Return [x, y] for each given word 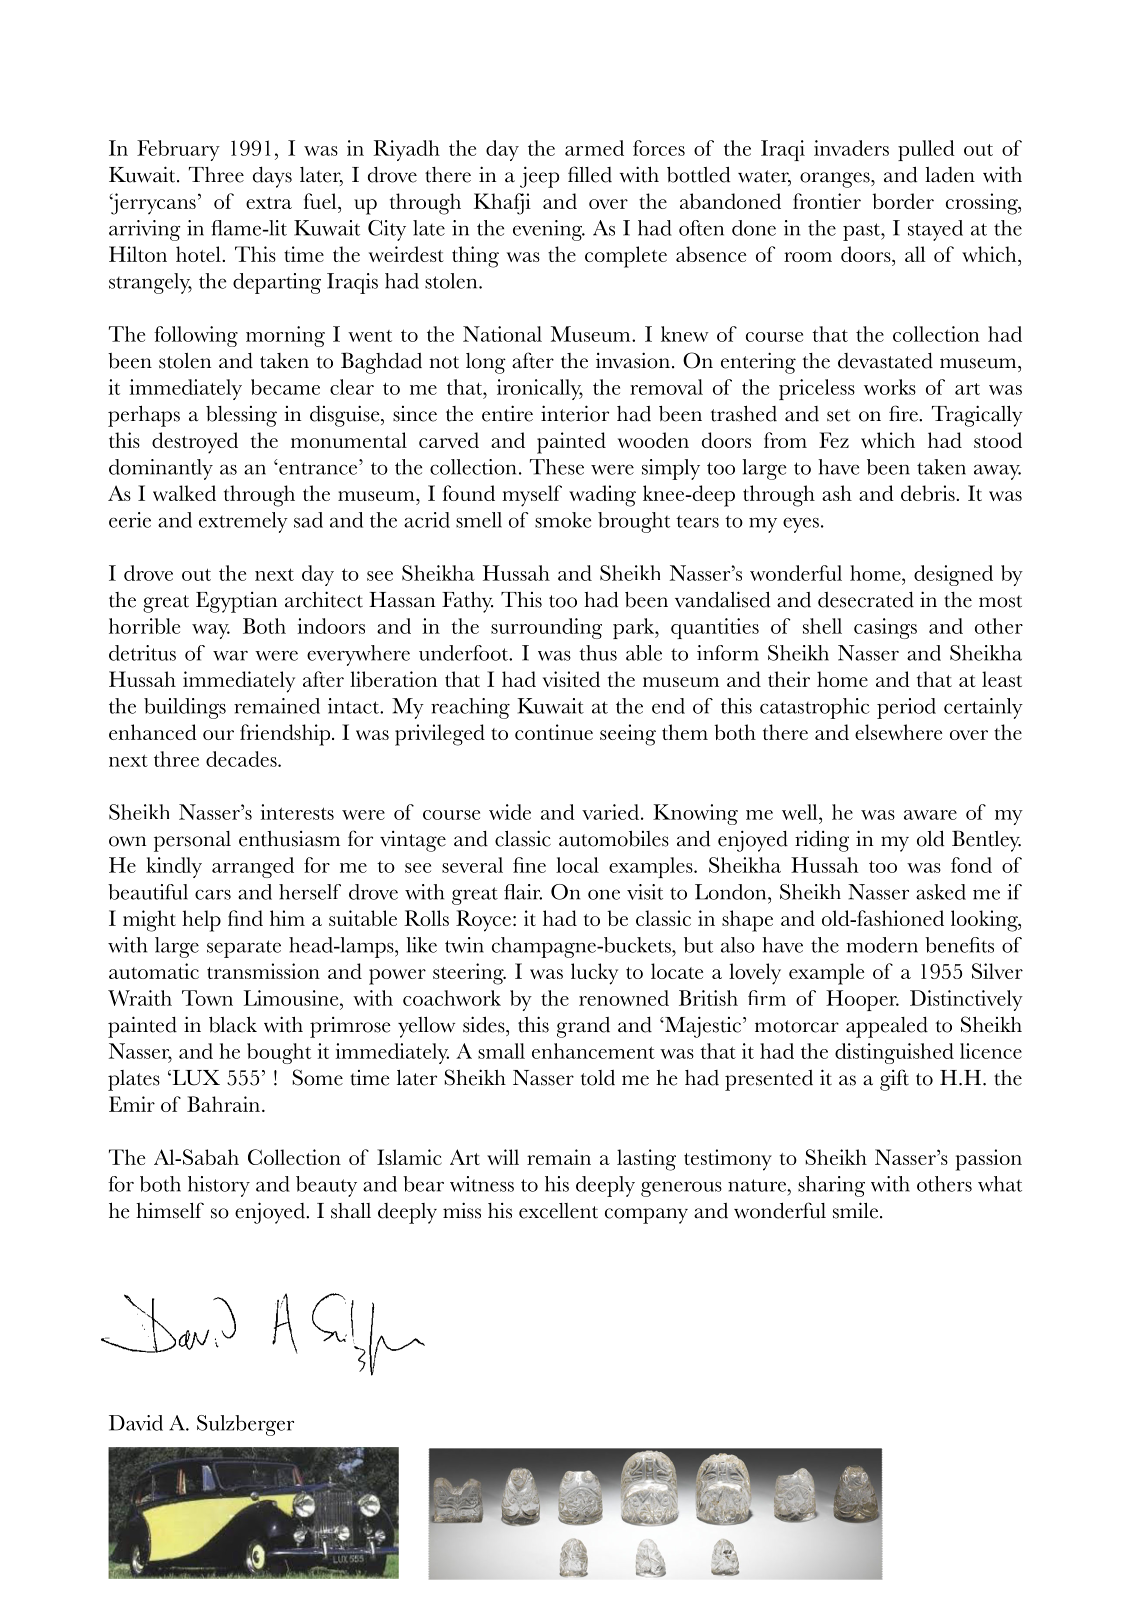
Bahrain [223, 1104]
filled [590, 174]
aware [930, 815]
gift [894, 1080]
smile [857, 1210]
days [272, 177]
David [136, 1423]
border [903, 201]
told [598, 1078]
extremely [243, 522]
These [557, 467]
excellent [558, 1211]
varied [610, 812]
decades [242, 759]
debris [929, 493]
